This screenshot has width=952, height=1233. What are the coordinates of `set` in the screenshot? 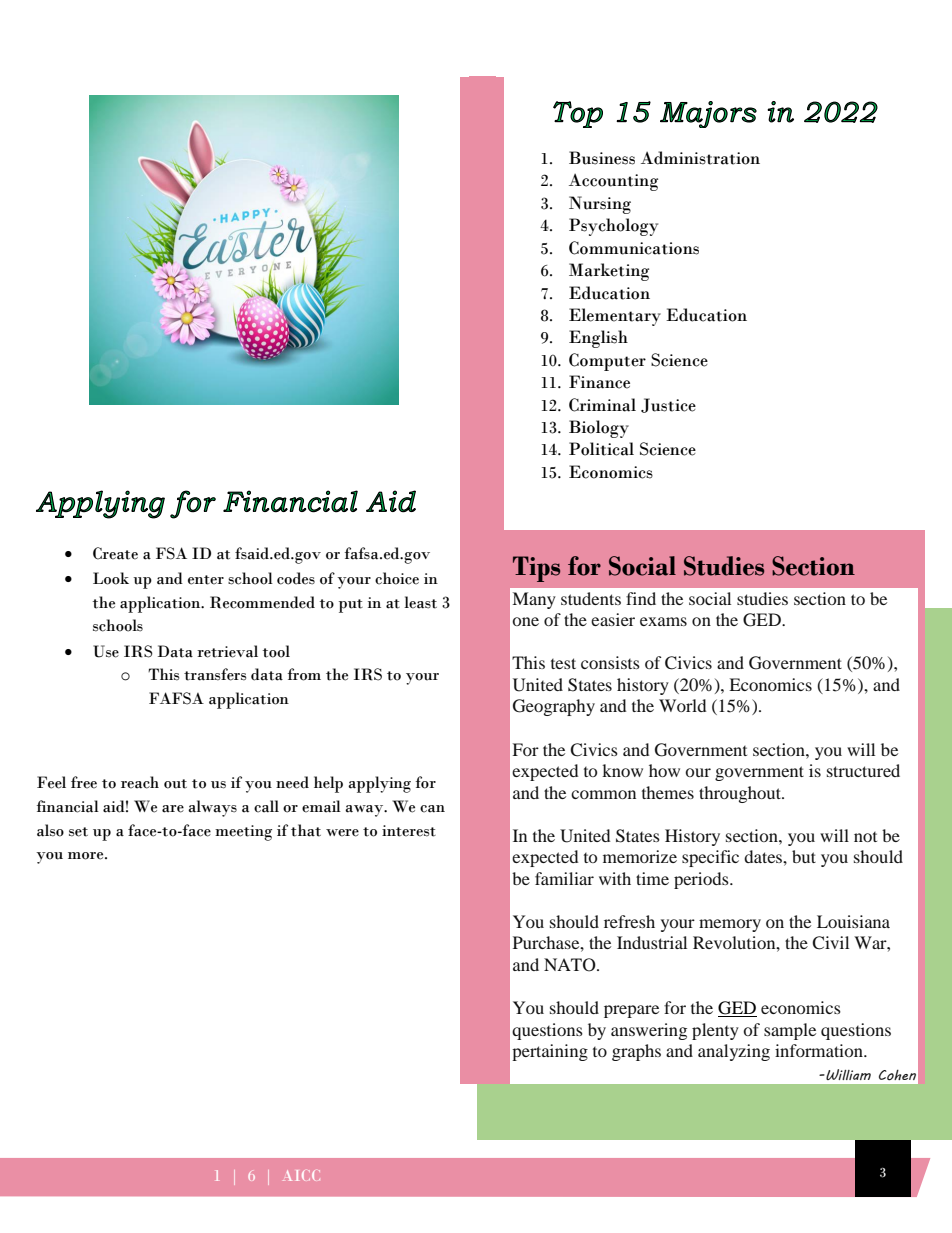 It's located at (78, 832).
